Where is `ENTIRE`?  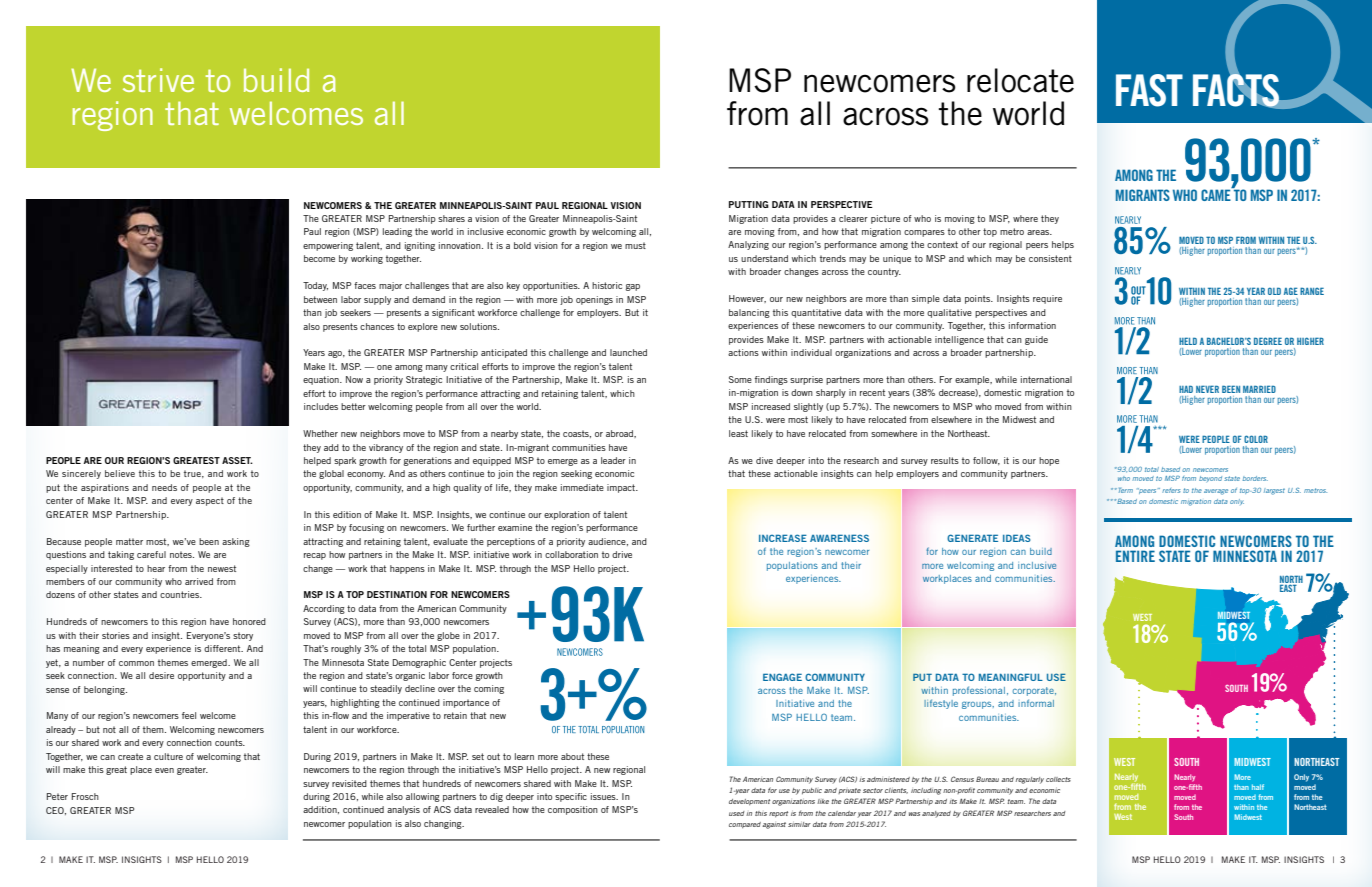 ENTIRE is located at coordinates (1135, 556).
